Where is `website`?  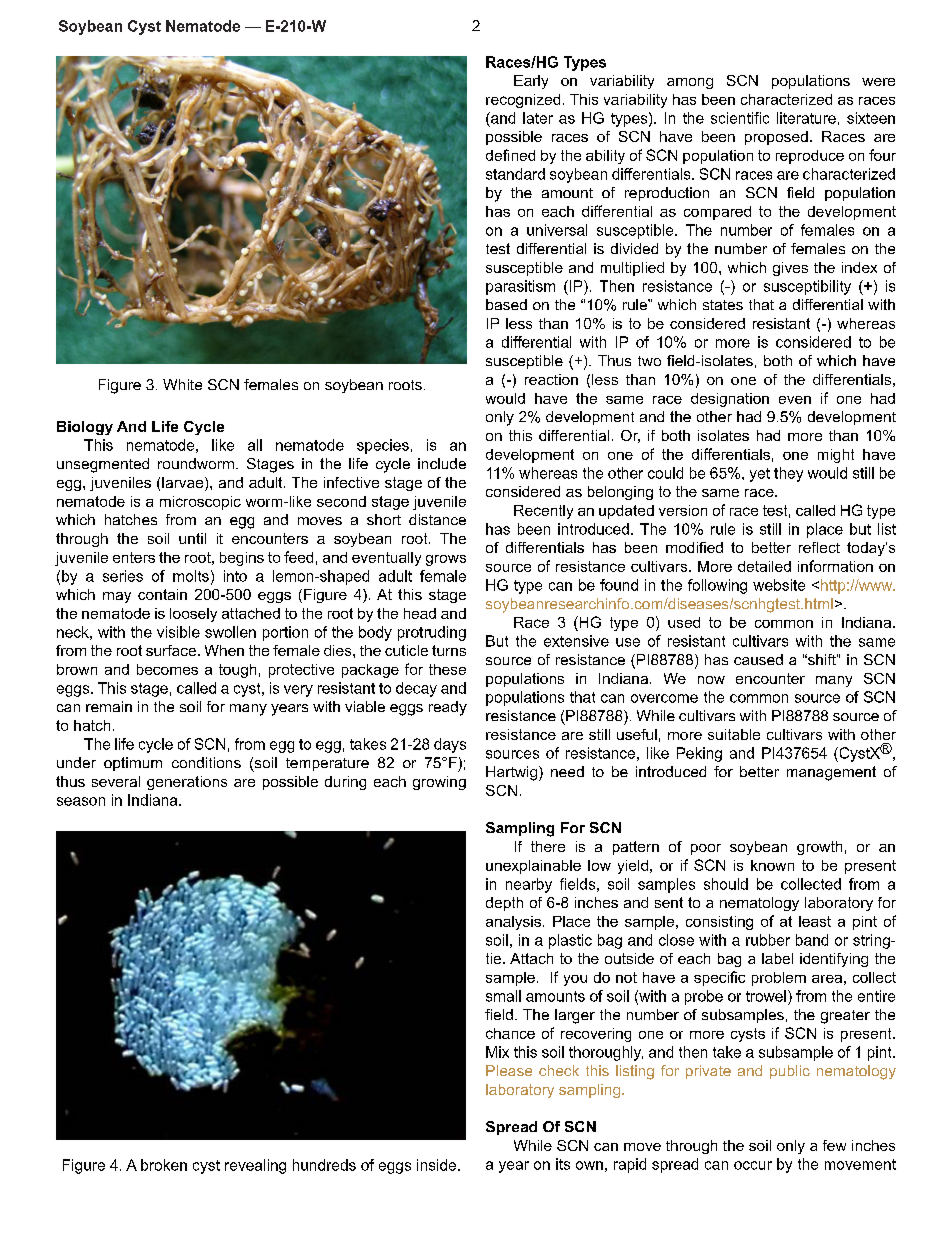
website is located at coordinates (779, 585).
